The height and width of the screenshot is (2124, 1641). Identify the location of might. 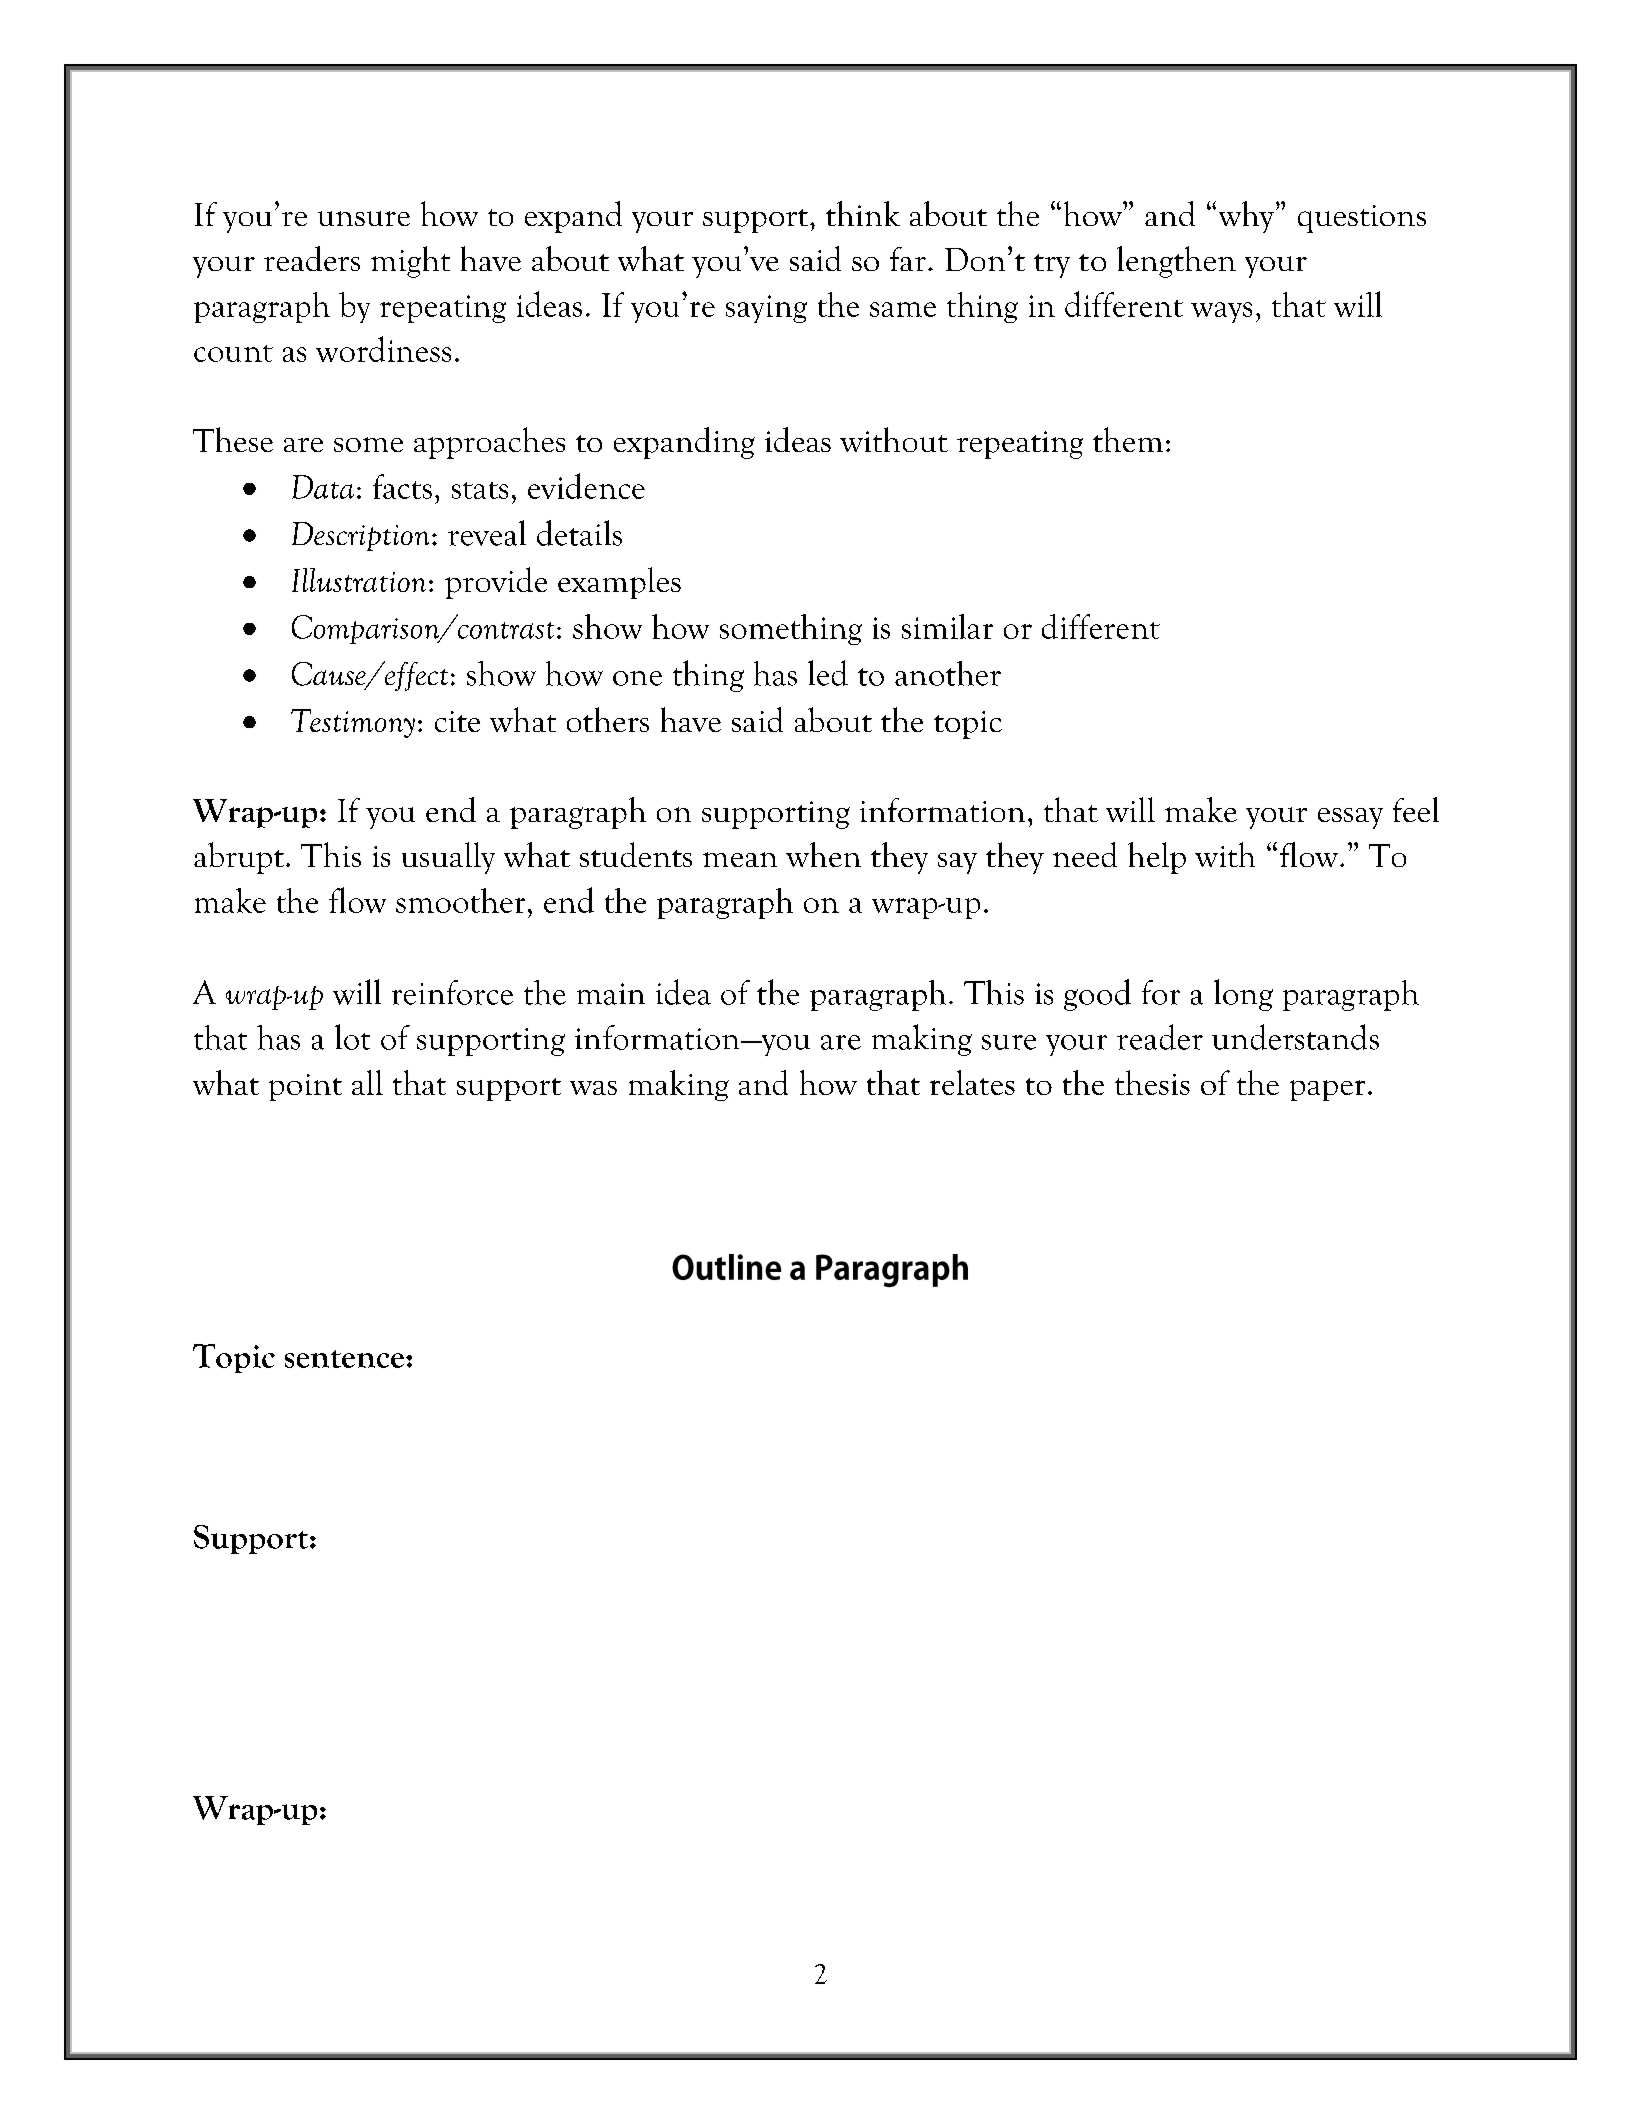
(410, 262).
